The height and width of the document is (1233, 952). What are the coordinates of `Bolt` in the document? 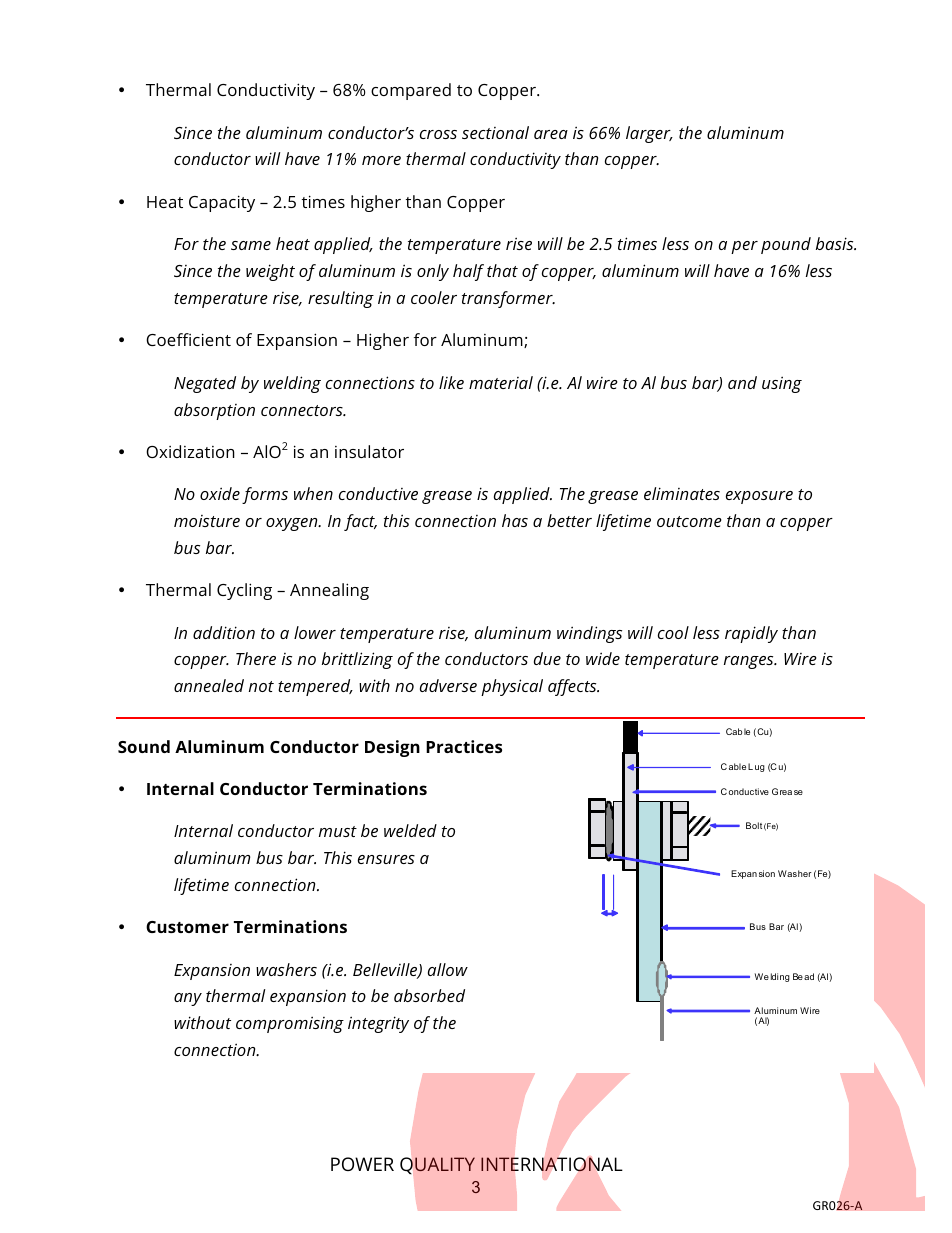 It's located at (754, 825).
